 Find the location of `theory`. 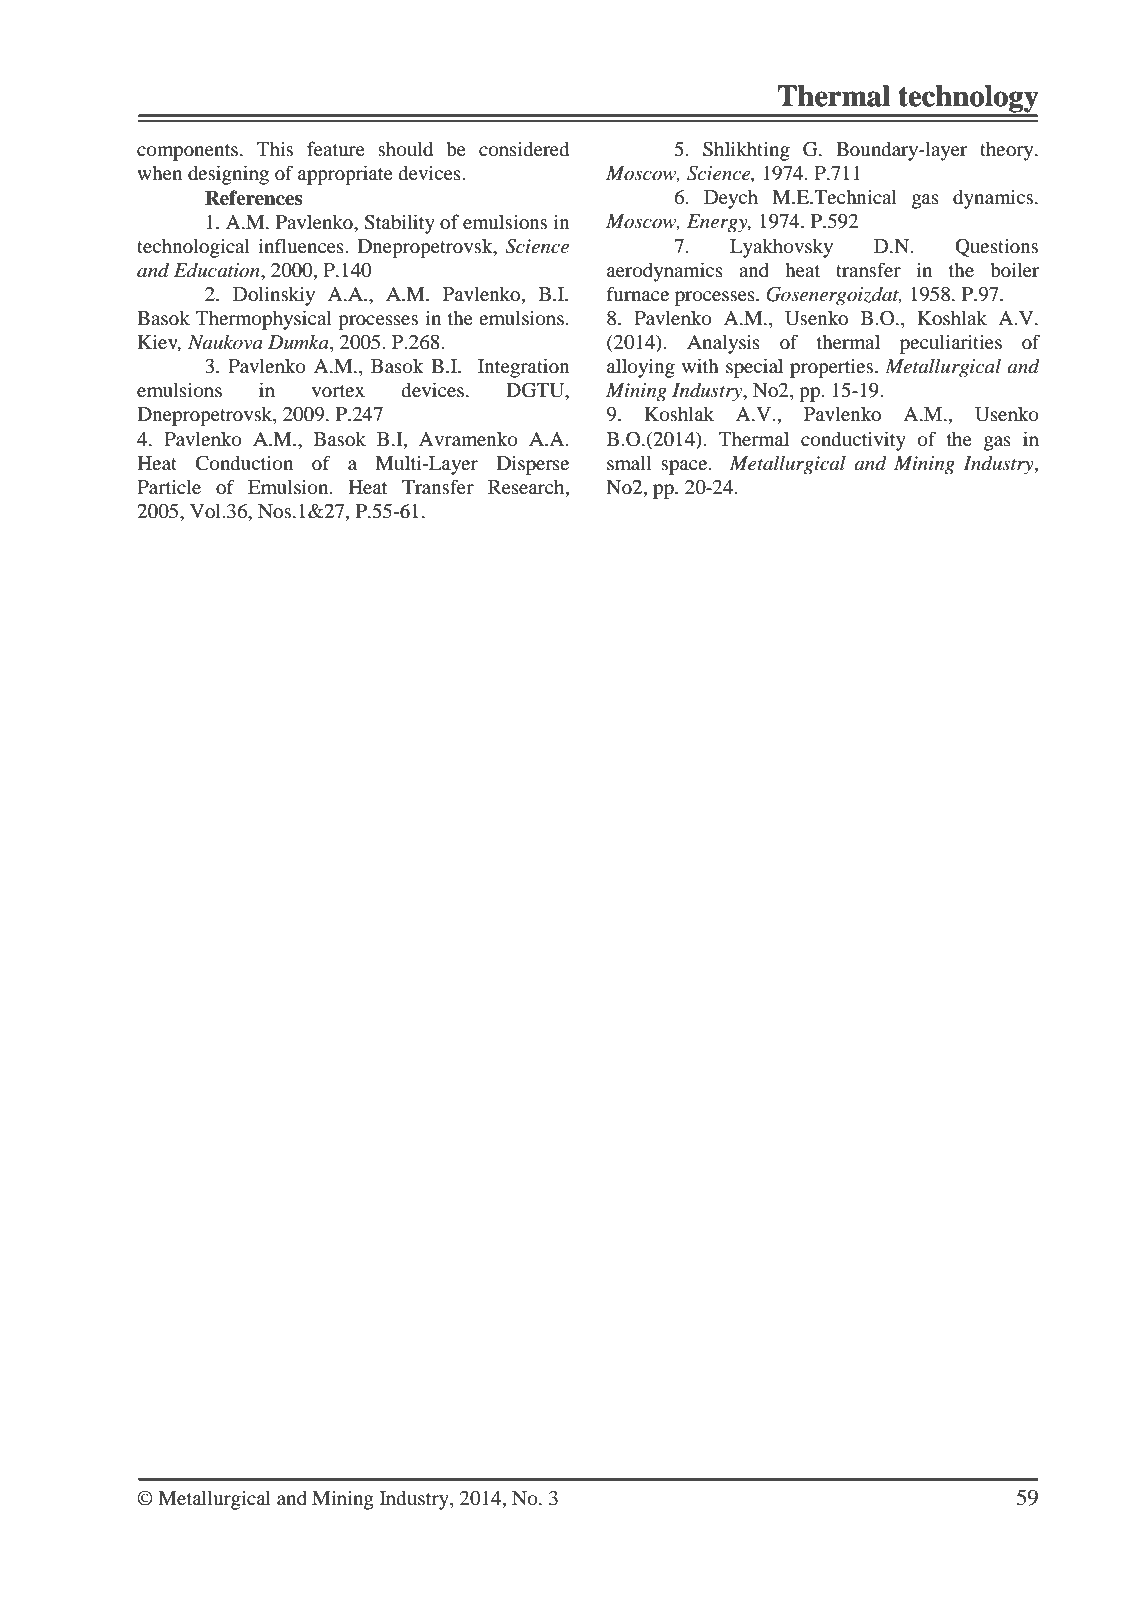

theory is located at coordinates (1008, 151).
